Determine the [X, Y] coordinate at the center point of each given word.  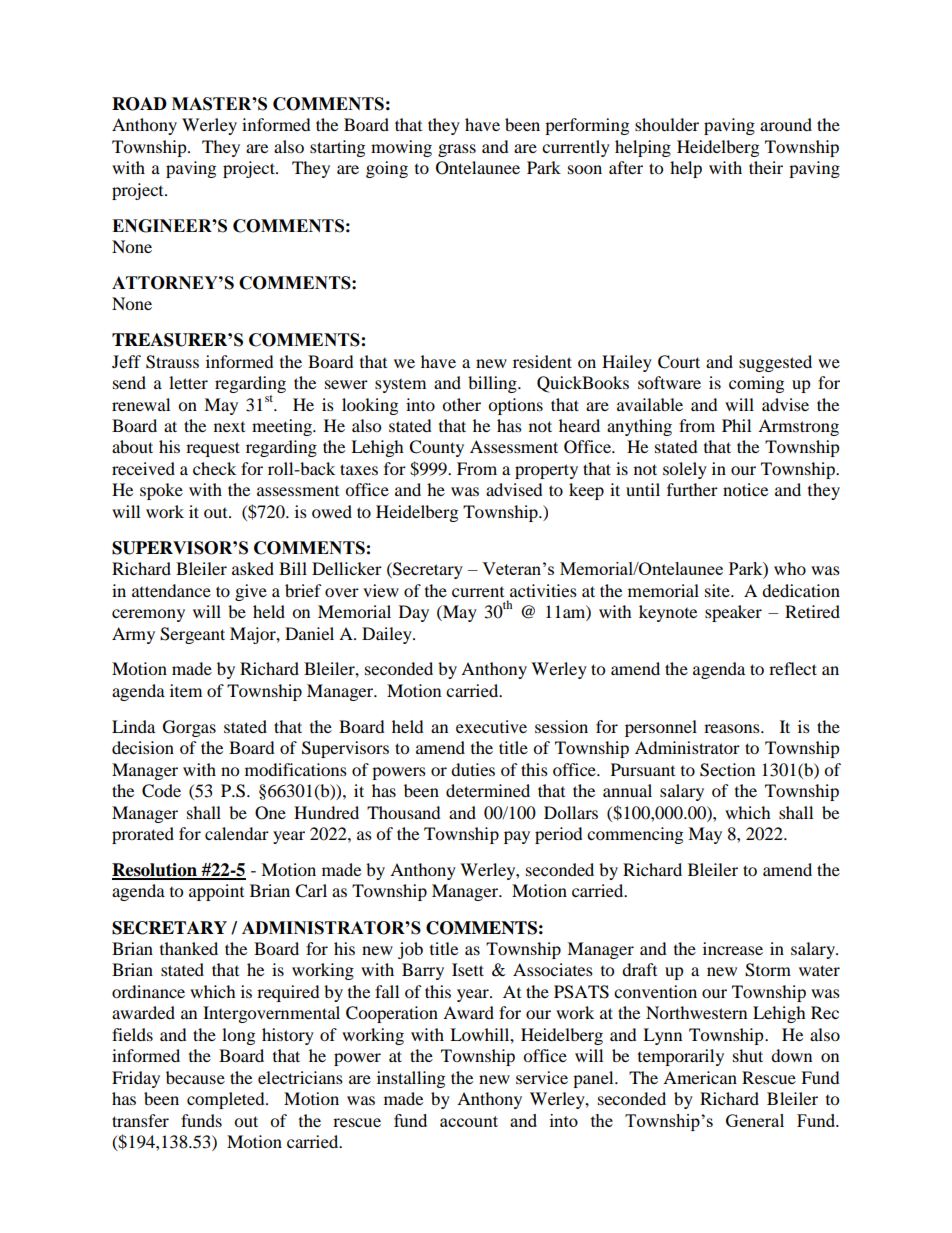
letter [188, 382]
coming [756, 384]
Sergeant [192, 635]
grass [457, 150]
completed [227, 1100]
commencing [635, 835]
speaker [733, 613]
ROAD [139, 104]
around [786, 124]
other [461, 404]
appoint [216, 892]
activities [543, 590]
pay [517, 837]
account [469, 1121]
